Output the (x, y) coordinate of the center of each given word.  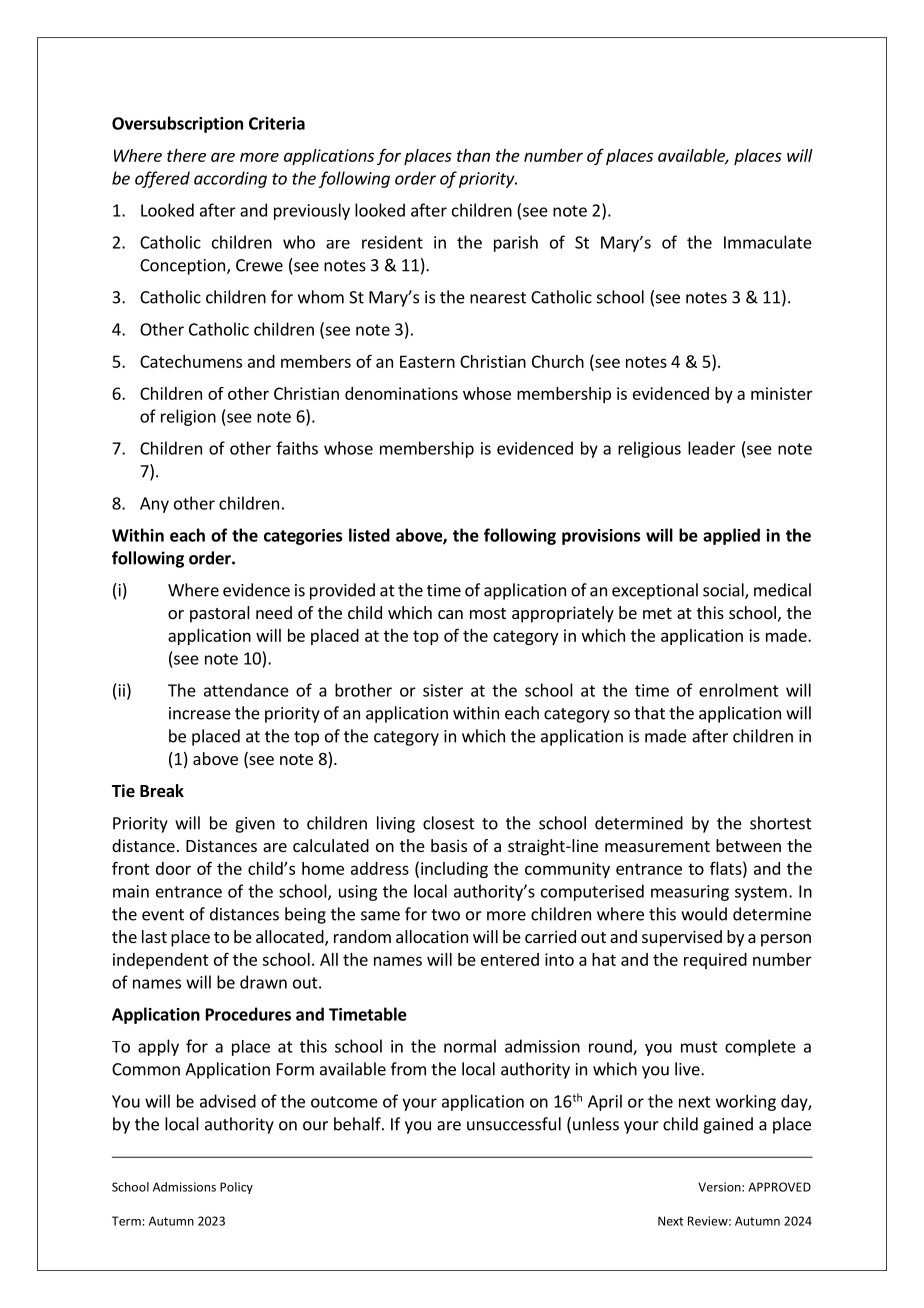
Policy (236, 1188)
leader (711, 448)
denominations (401, 393)
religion (188, 417)
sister (443, 690)
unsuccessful (514, 1124)
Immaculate (768, 242)
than (473, 155)
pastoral (220, 614)
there (186, 155)
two (445, 915)
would (704, 914)
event (163, 915)
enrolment (739, 690)
